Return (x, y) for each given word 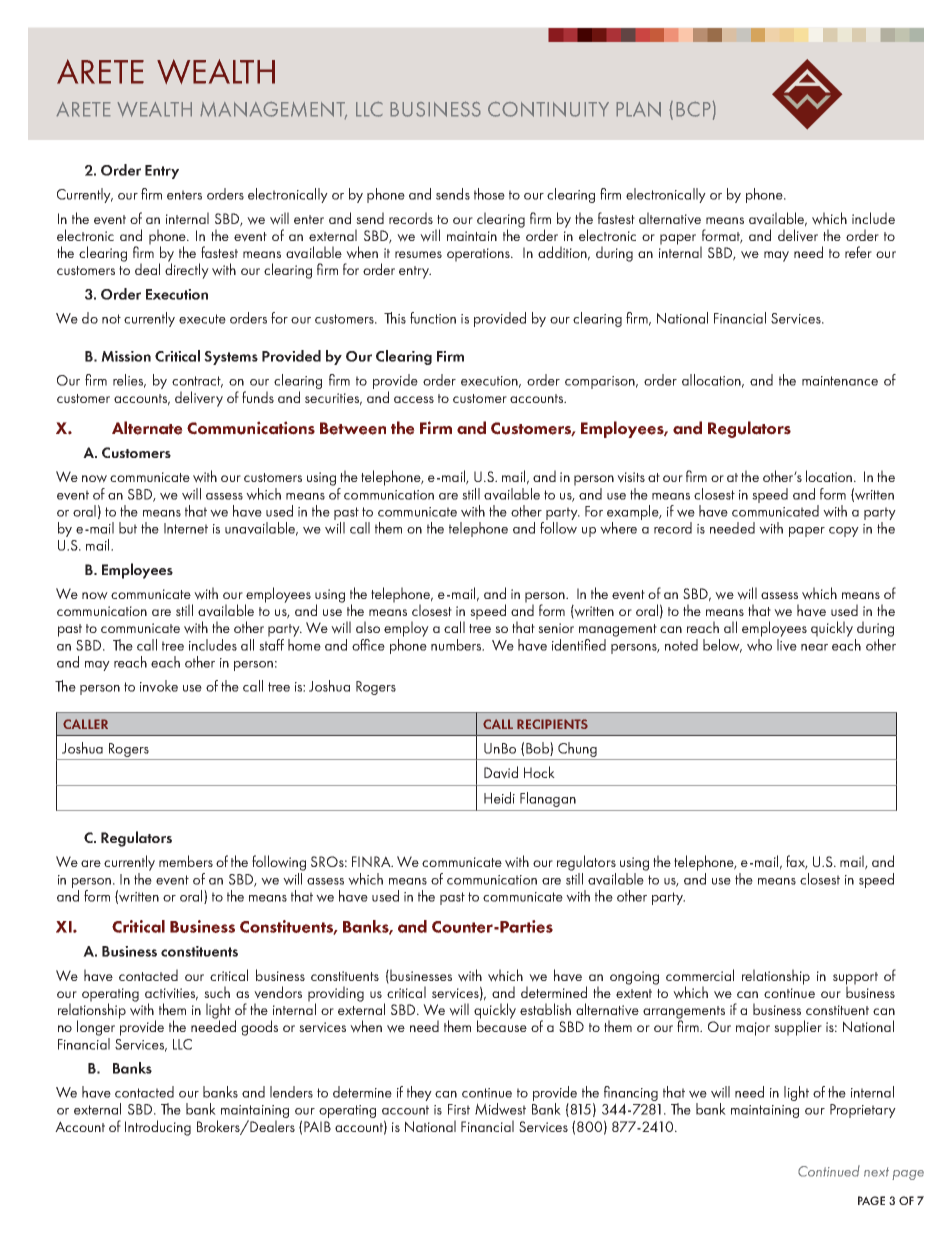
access (414, 399)
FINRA (372, 861)
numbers (457, 645)
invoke (159, 686)
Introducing (158, 1128)
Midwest (500, 1109)
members (186, 861)
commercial (700, 975)
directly (187, 270)
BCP (694, 109)
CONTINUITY (548, 109)
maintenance (840, 381)
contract (197, 382)
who (759, 645)
